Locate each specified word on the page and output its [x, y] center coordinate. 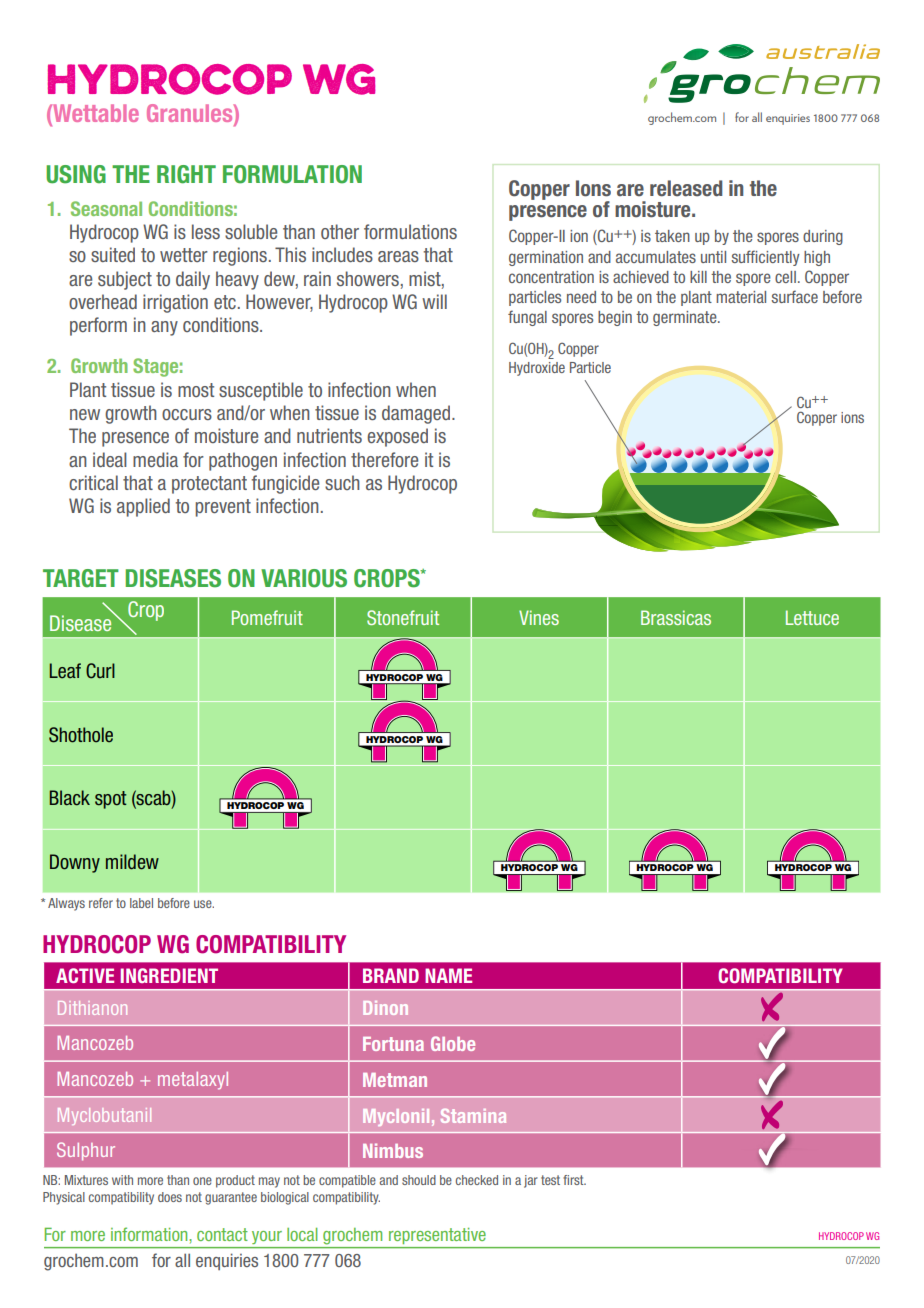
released [686, 188]
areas [398, 256]
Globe [453, 1043]
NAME [448, 975]
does [170, 1197]
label [141, 903]
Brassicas [676, 617]
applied [143, 507]
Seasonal [106, 208]
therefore [384, 459]
